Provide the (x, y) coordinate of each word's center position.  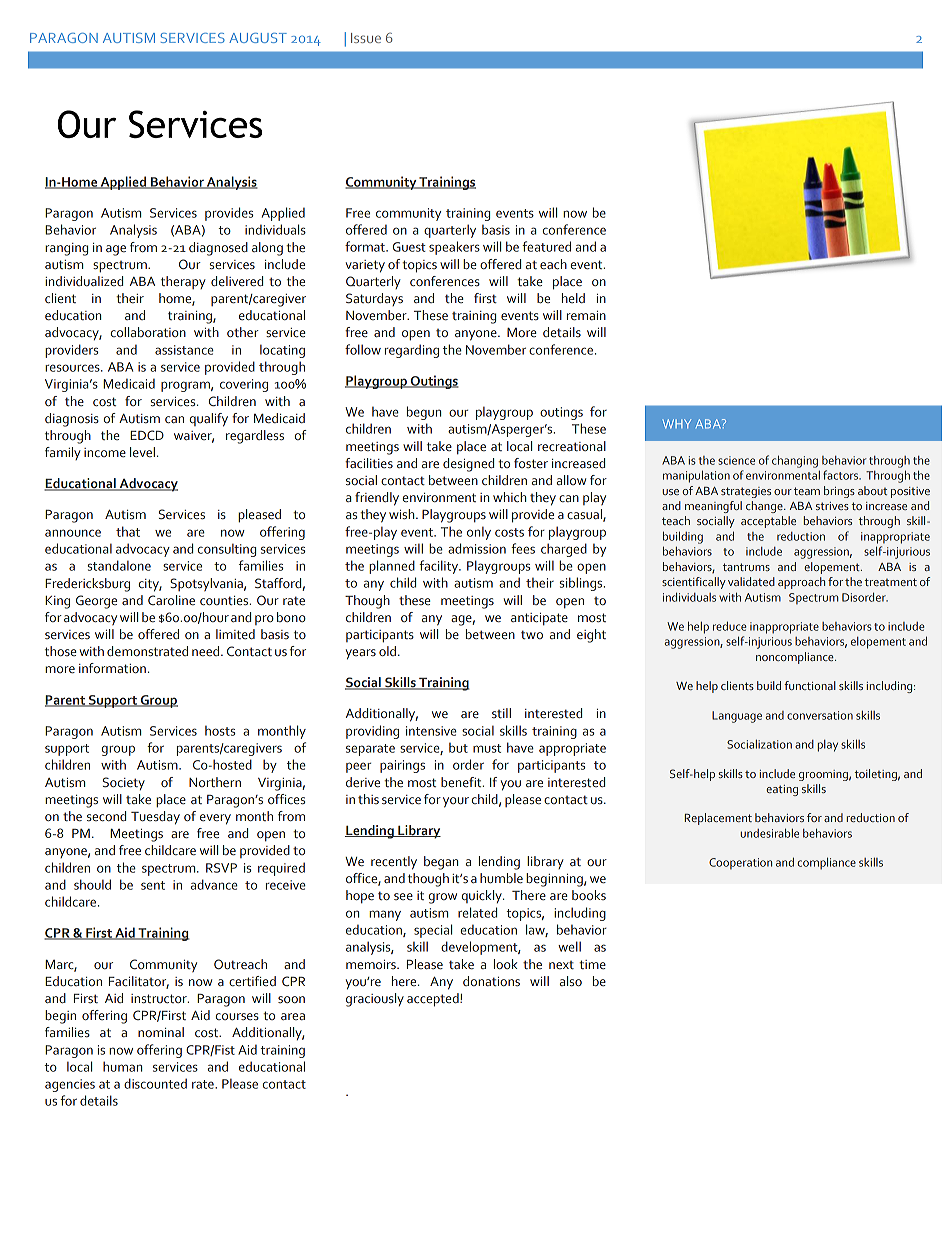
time (592, 964)
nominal (161, 1032)
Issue (366, 38)
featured (546, 246)
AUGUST (258, 38)
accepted (434, 1000)
